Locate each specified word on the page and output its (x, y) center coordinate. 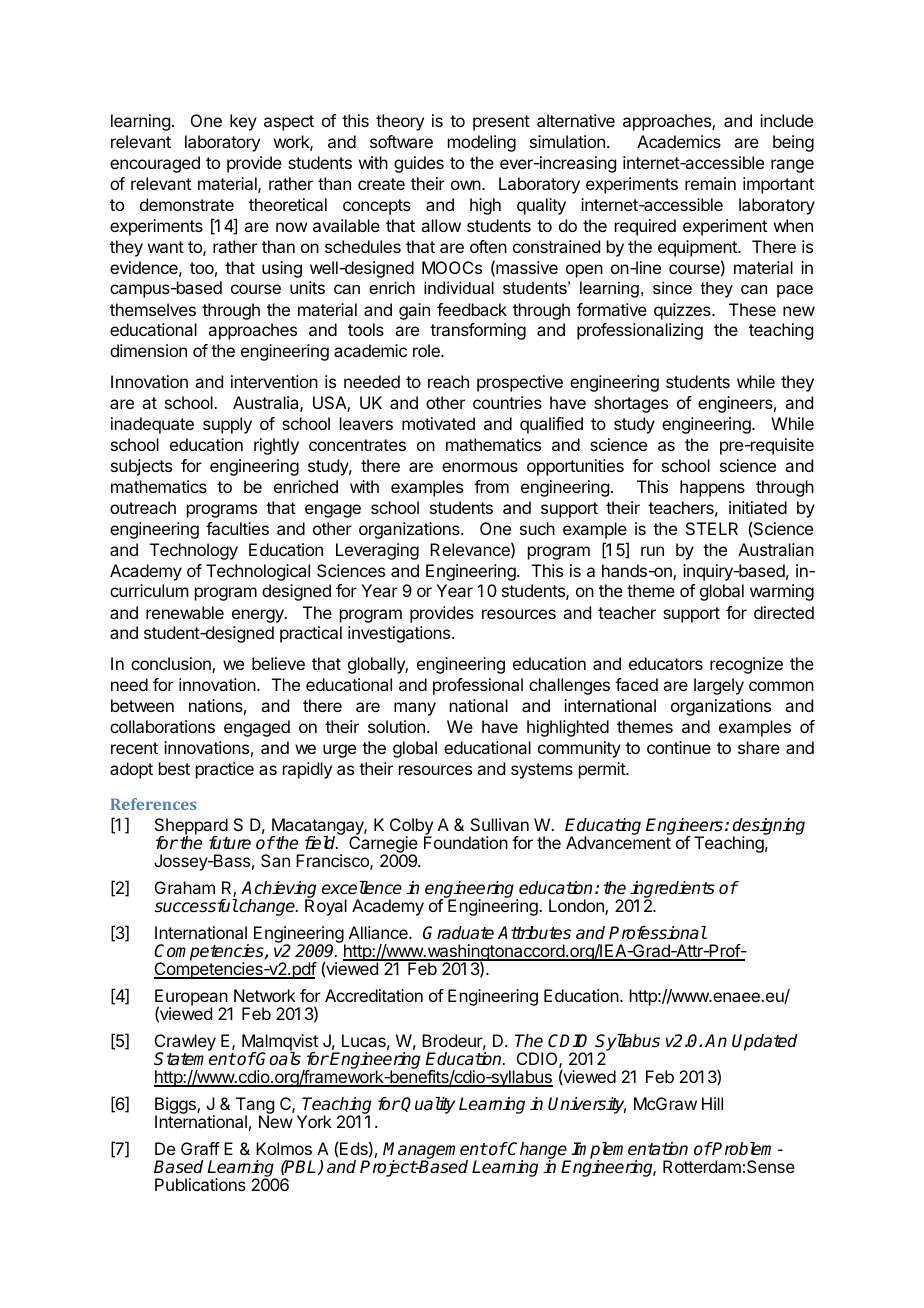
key (243, 122)
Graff (200, 1148)
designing (768, 828)
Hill (712, 1103)
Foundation (466, 842)
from (491, 486)
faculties (237, 528)
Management (435, 1152)
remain (710, 183)
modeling (482, 143)
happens (712, 488)
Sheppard (191, 828)
